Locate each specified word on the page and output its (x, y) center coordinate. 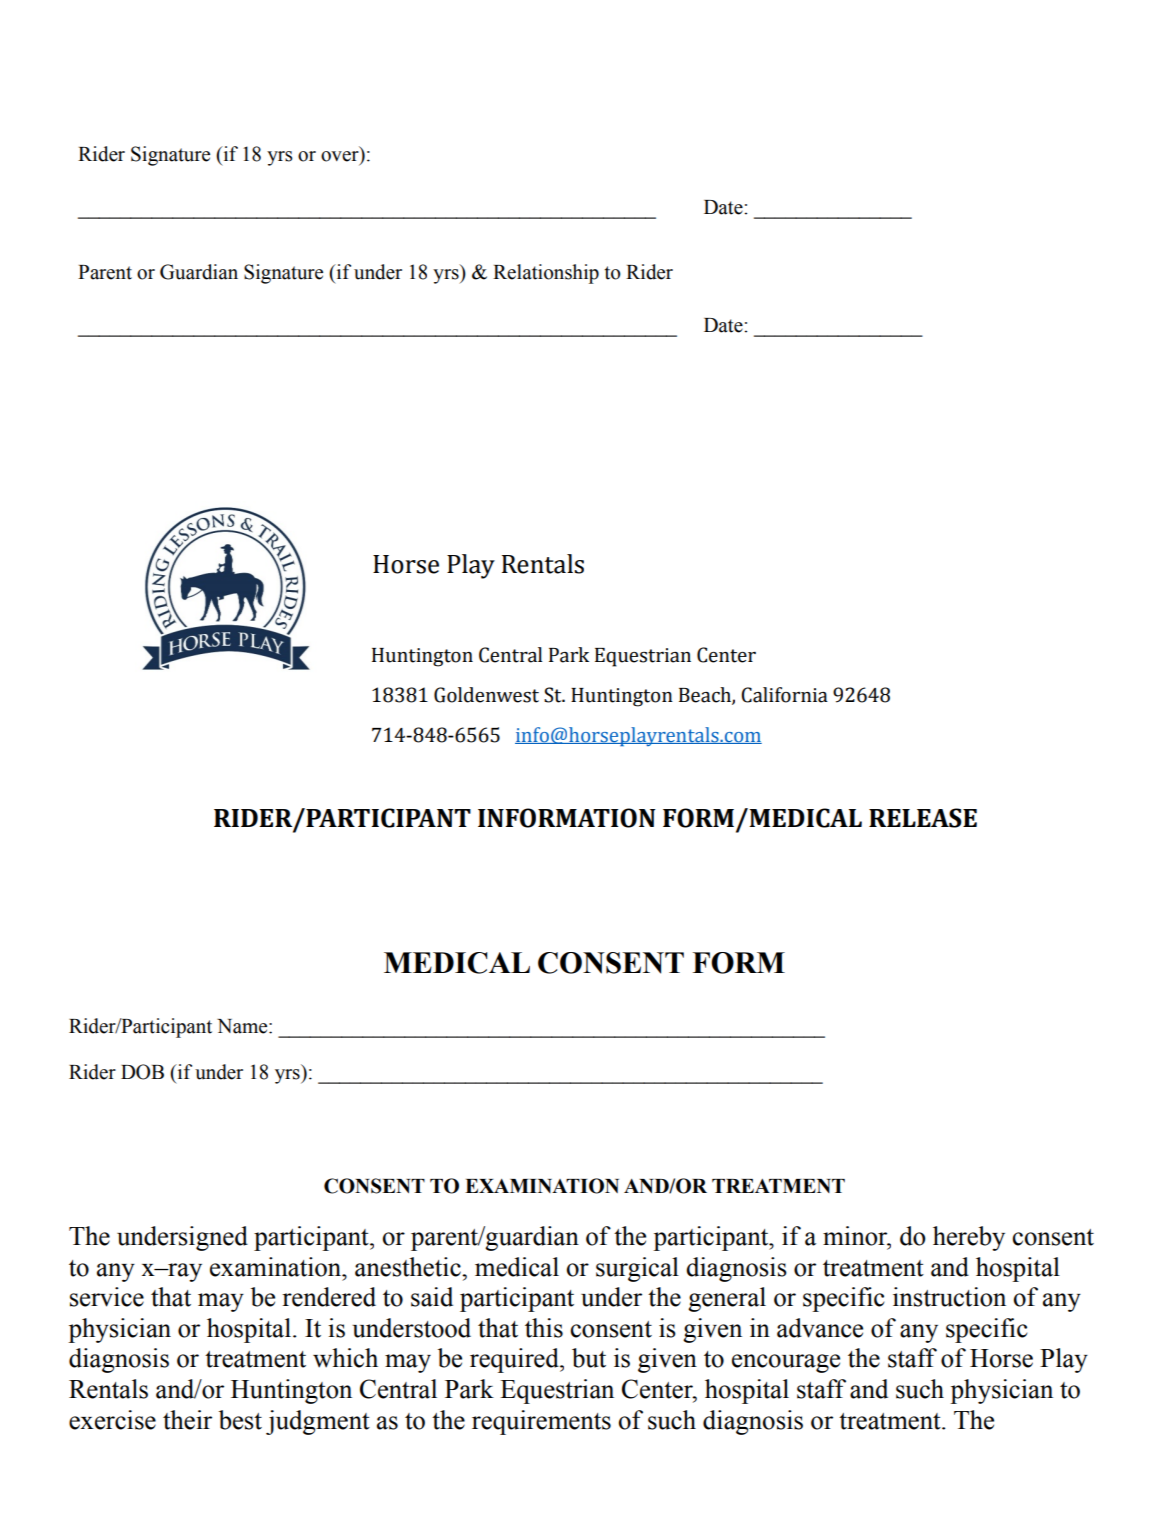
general (727, 1299)
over (341, 157)
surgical (637, 1269)
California (784, 695)
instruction (949, 1297)
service (107, 1297)
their (187, 1420)
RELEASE (923, 818)
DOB (142, 1072)
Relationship (546, 274)
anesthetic (409, 1267)
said (432, 1297)
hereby (969, 1238)
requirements (541, 1422)
